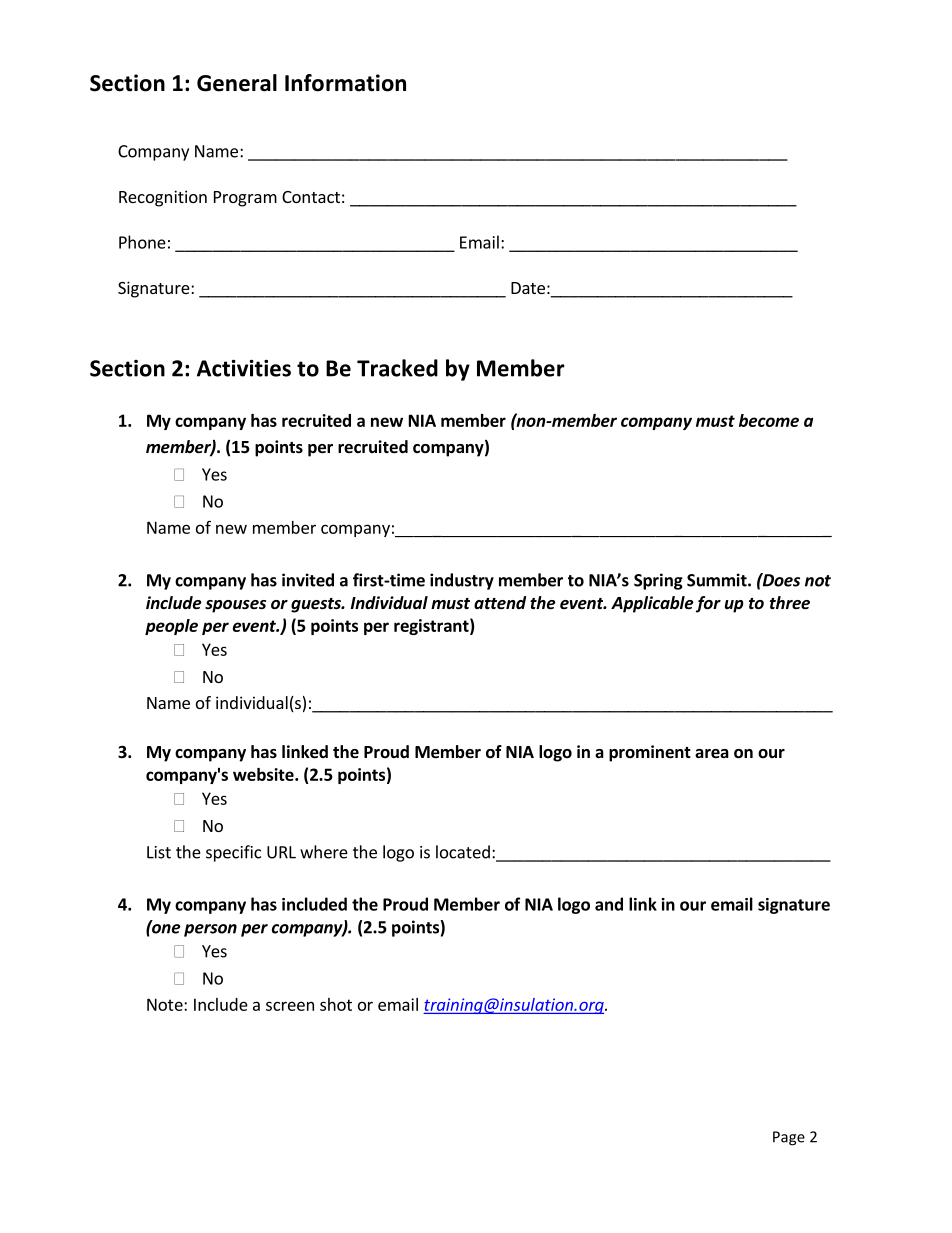  What do you see at coordinates (769, 420) in the page?
I see `become` at bounding box center [769, 420].
